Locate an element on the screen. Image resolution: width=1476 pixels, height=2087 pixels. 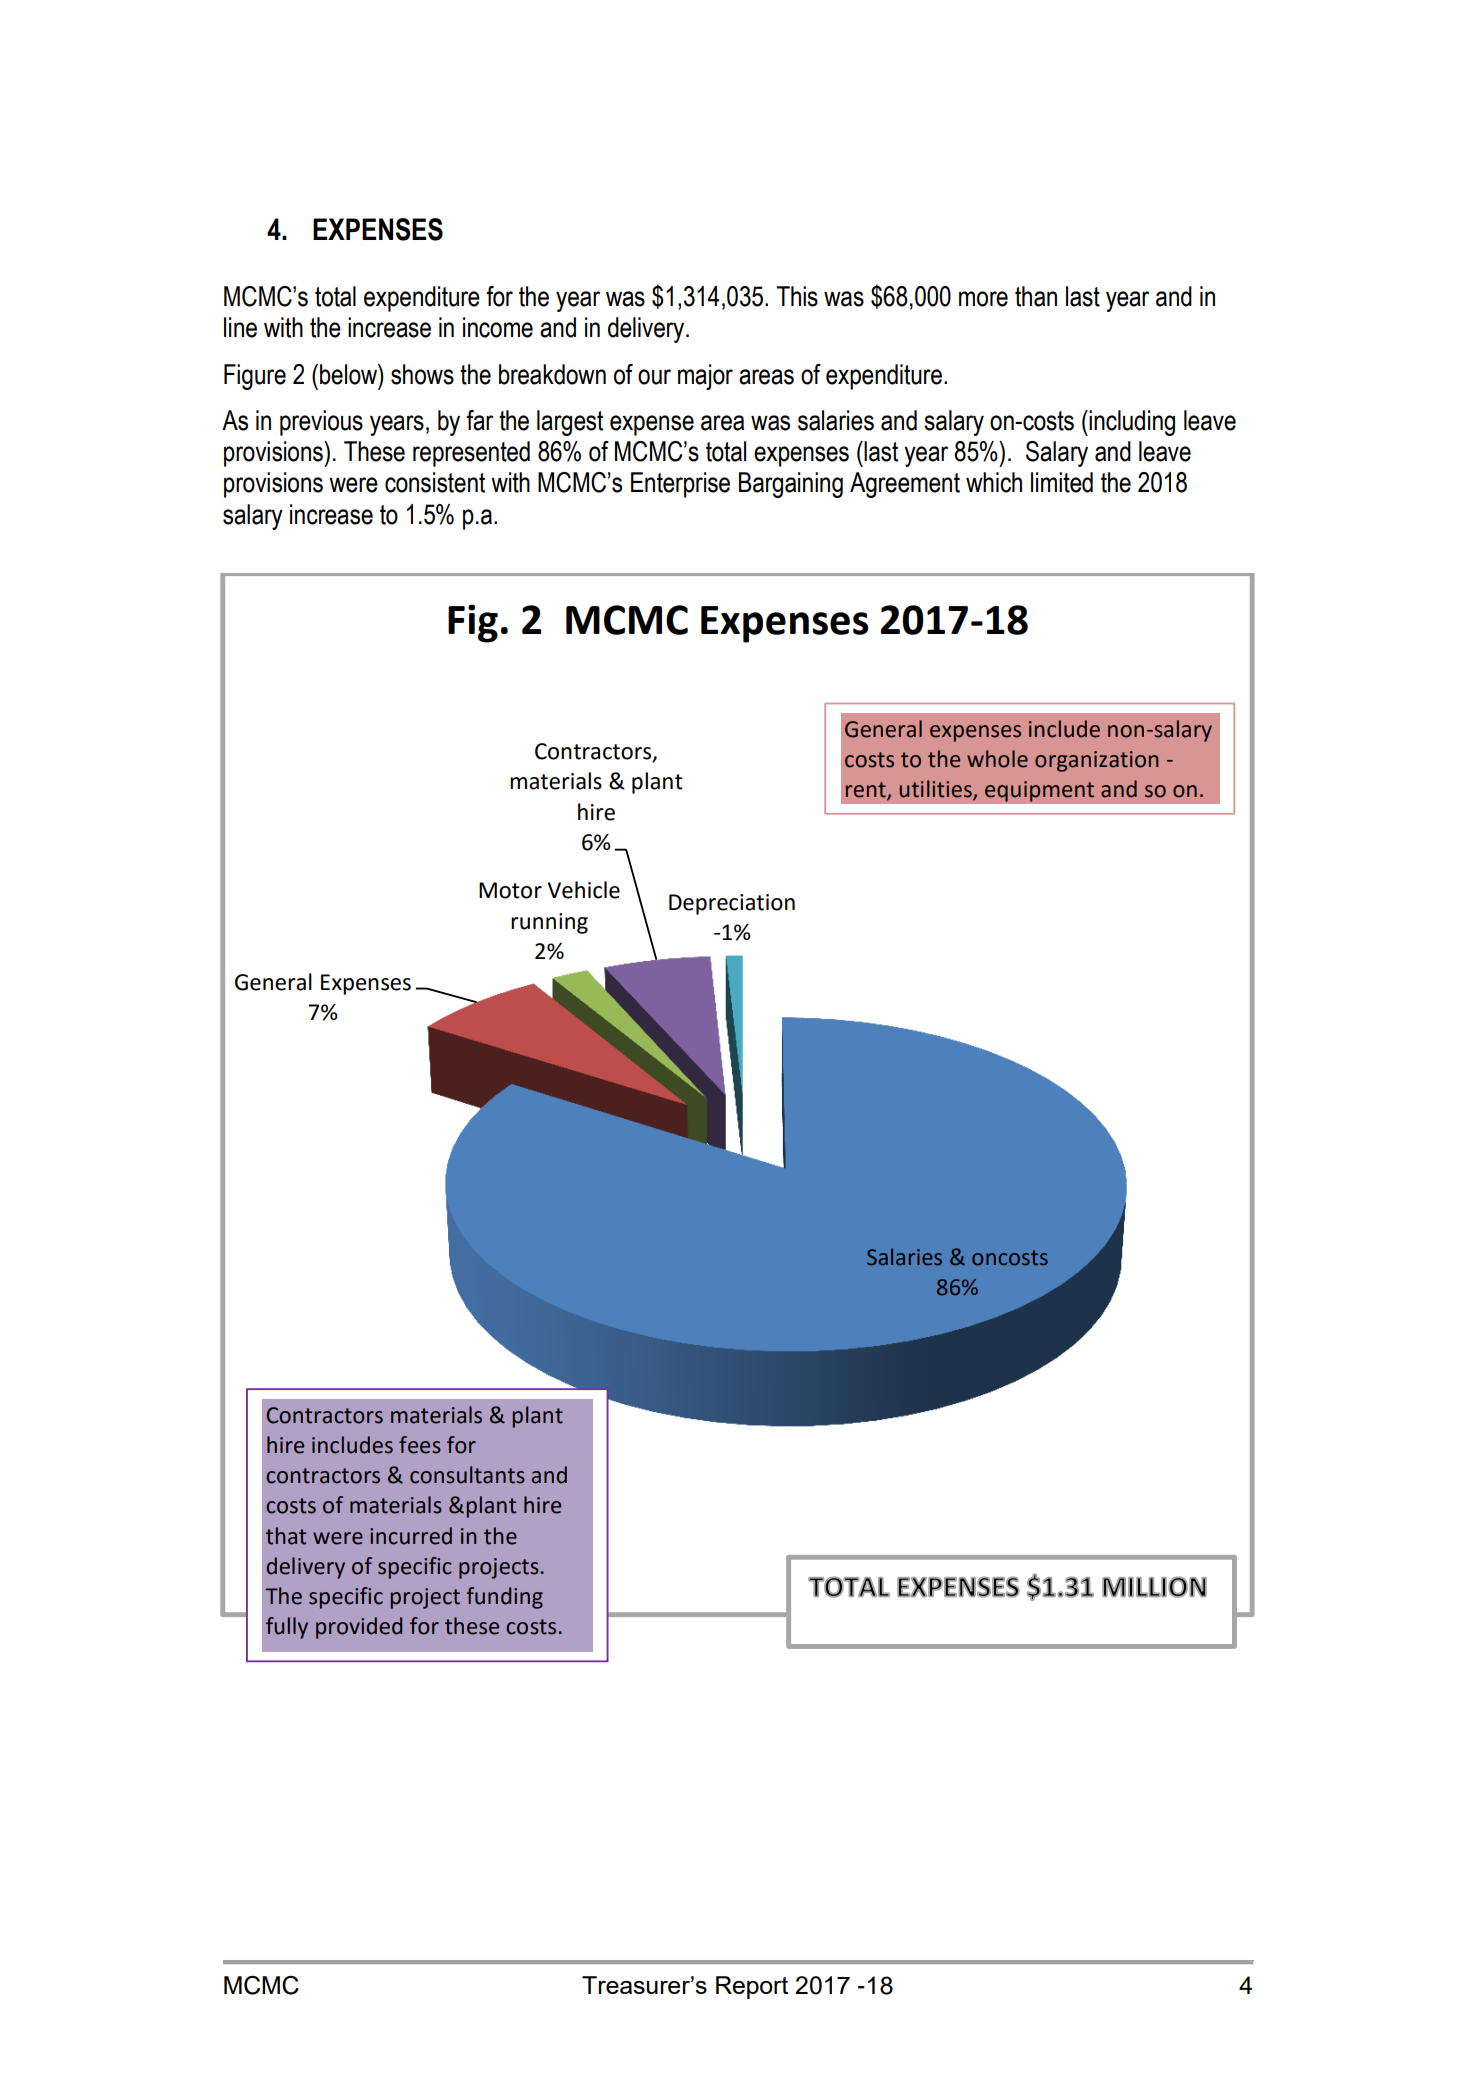
Depreciation is located at coordinates (732, 904).
